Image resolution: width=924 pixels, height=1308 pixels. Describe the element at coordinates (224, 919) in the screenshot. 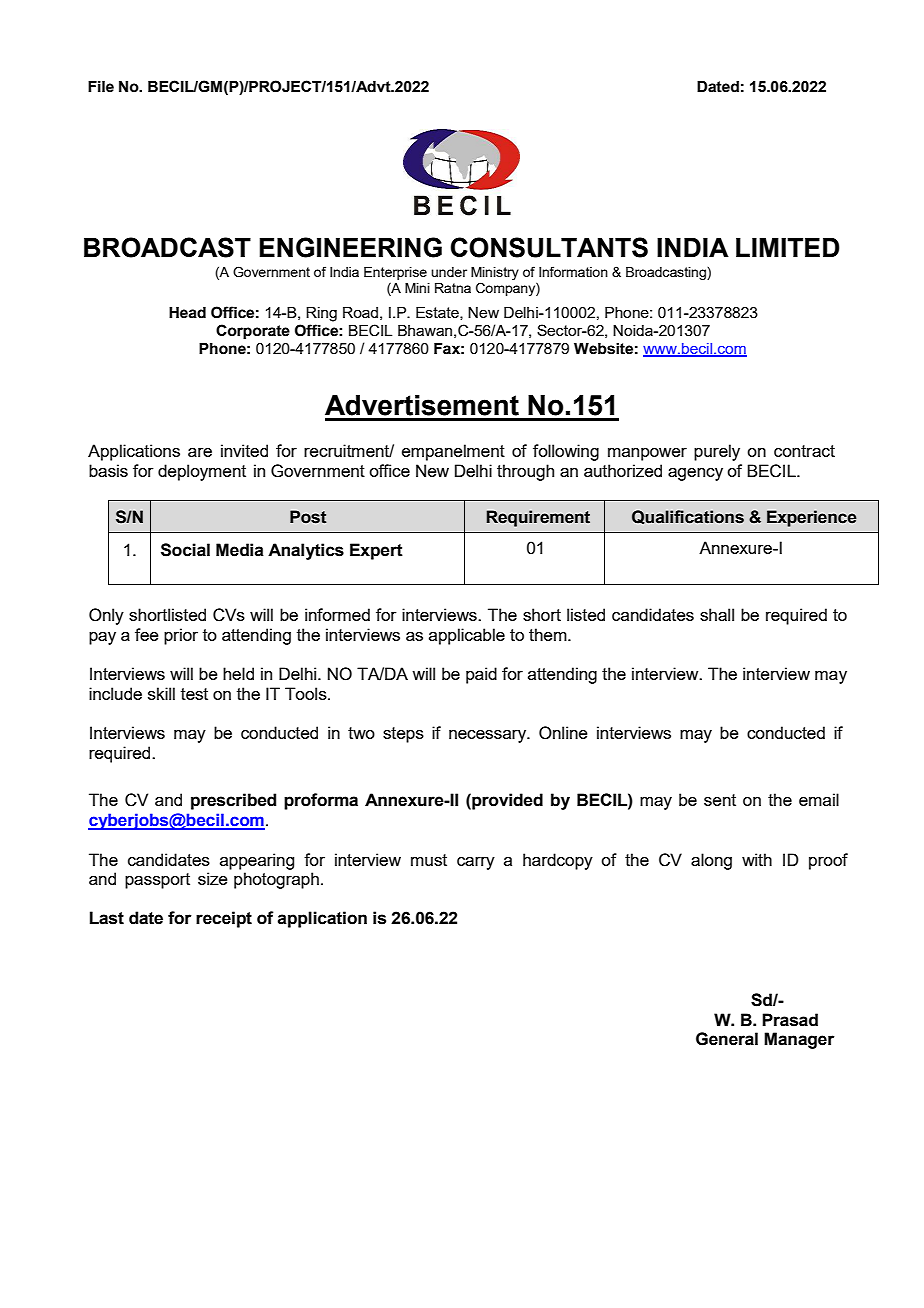

I see `receipt` at that location.
